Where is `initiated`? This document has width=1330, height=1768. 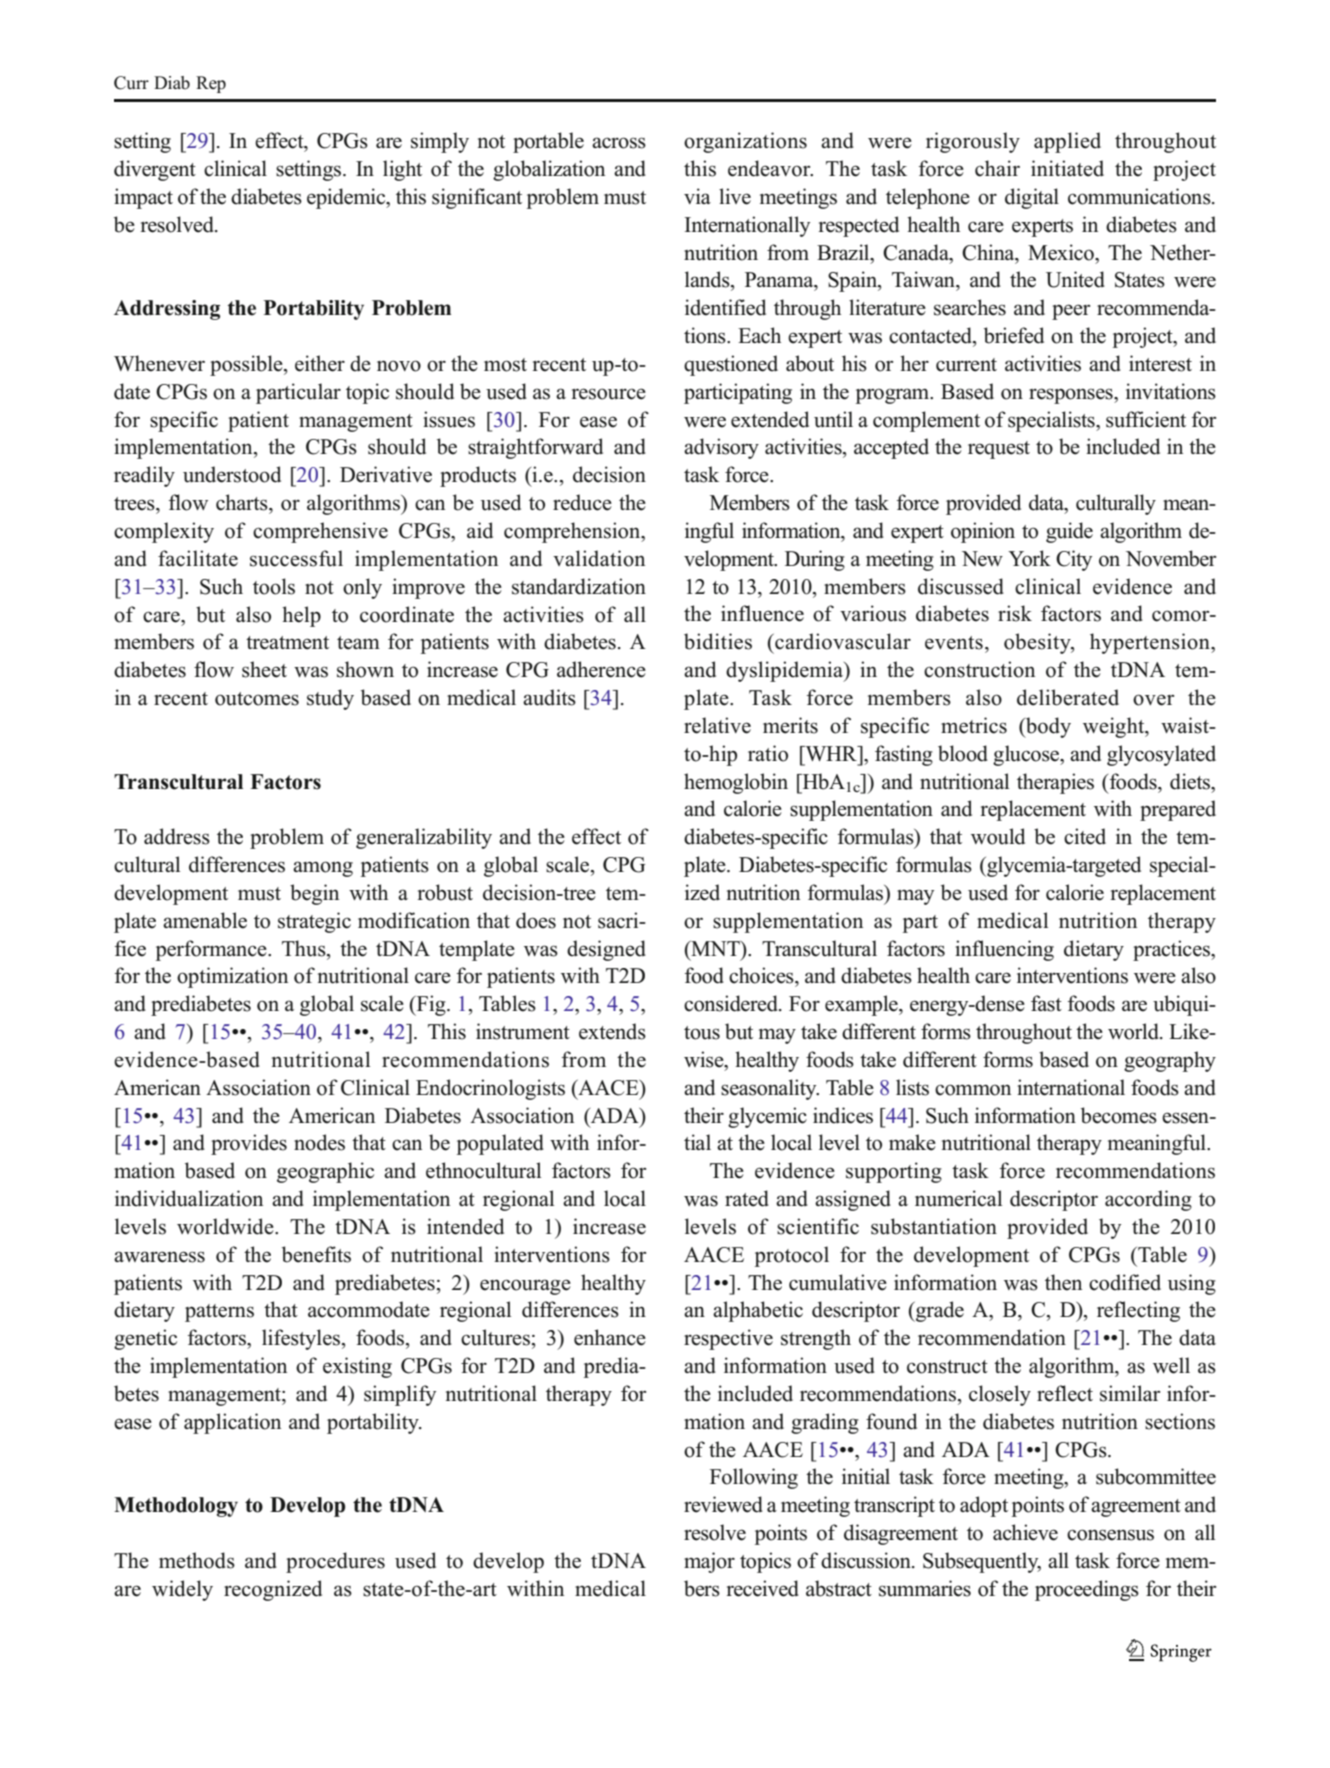 initiated is located at coordinates (1067, 168).
